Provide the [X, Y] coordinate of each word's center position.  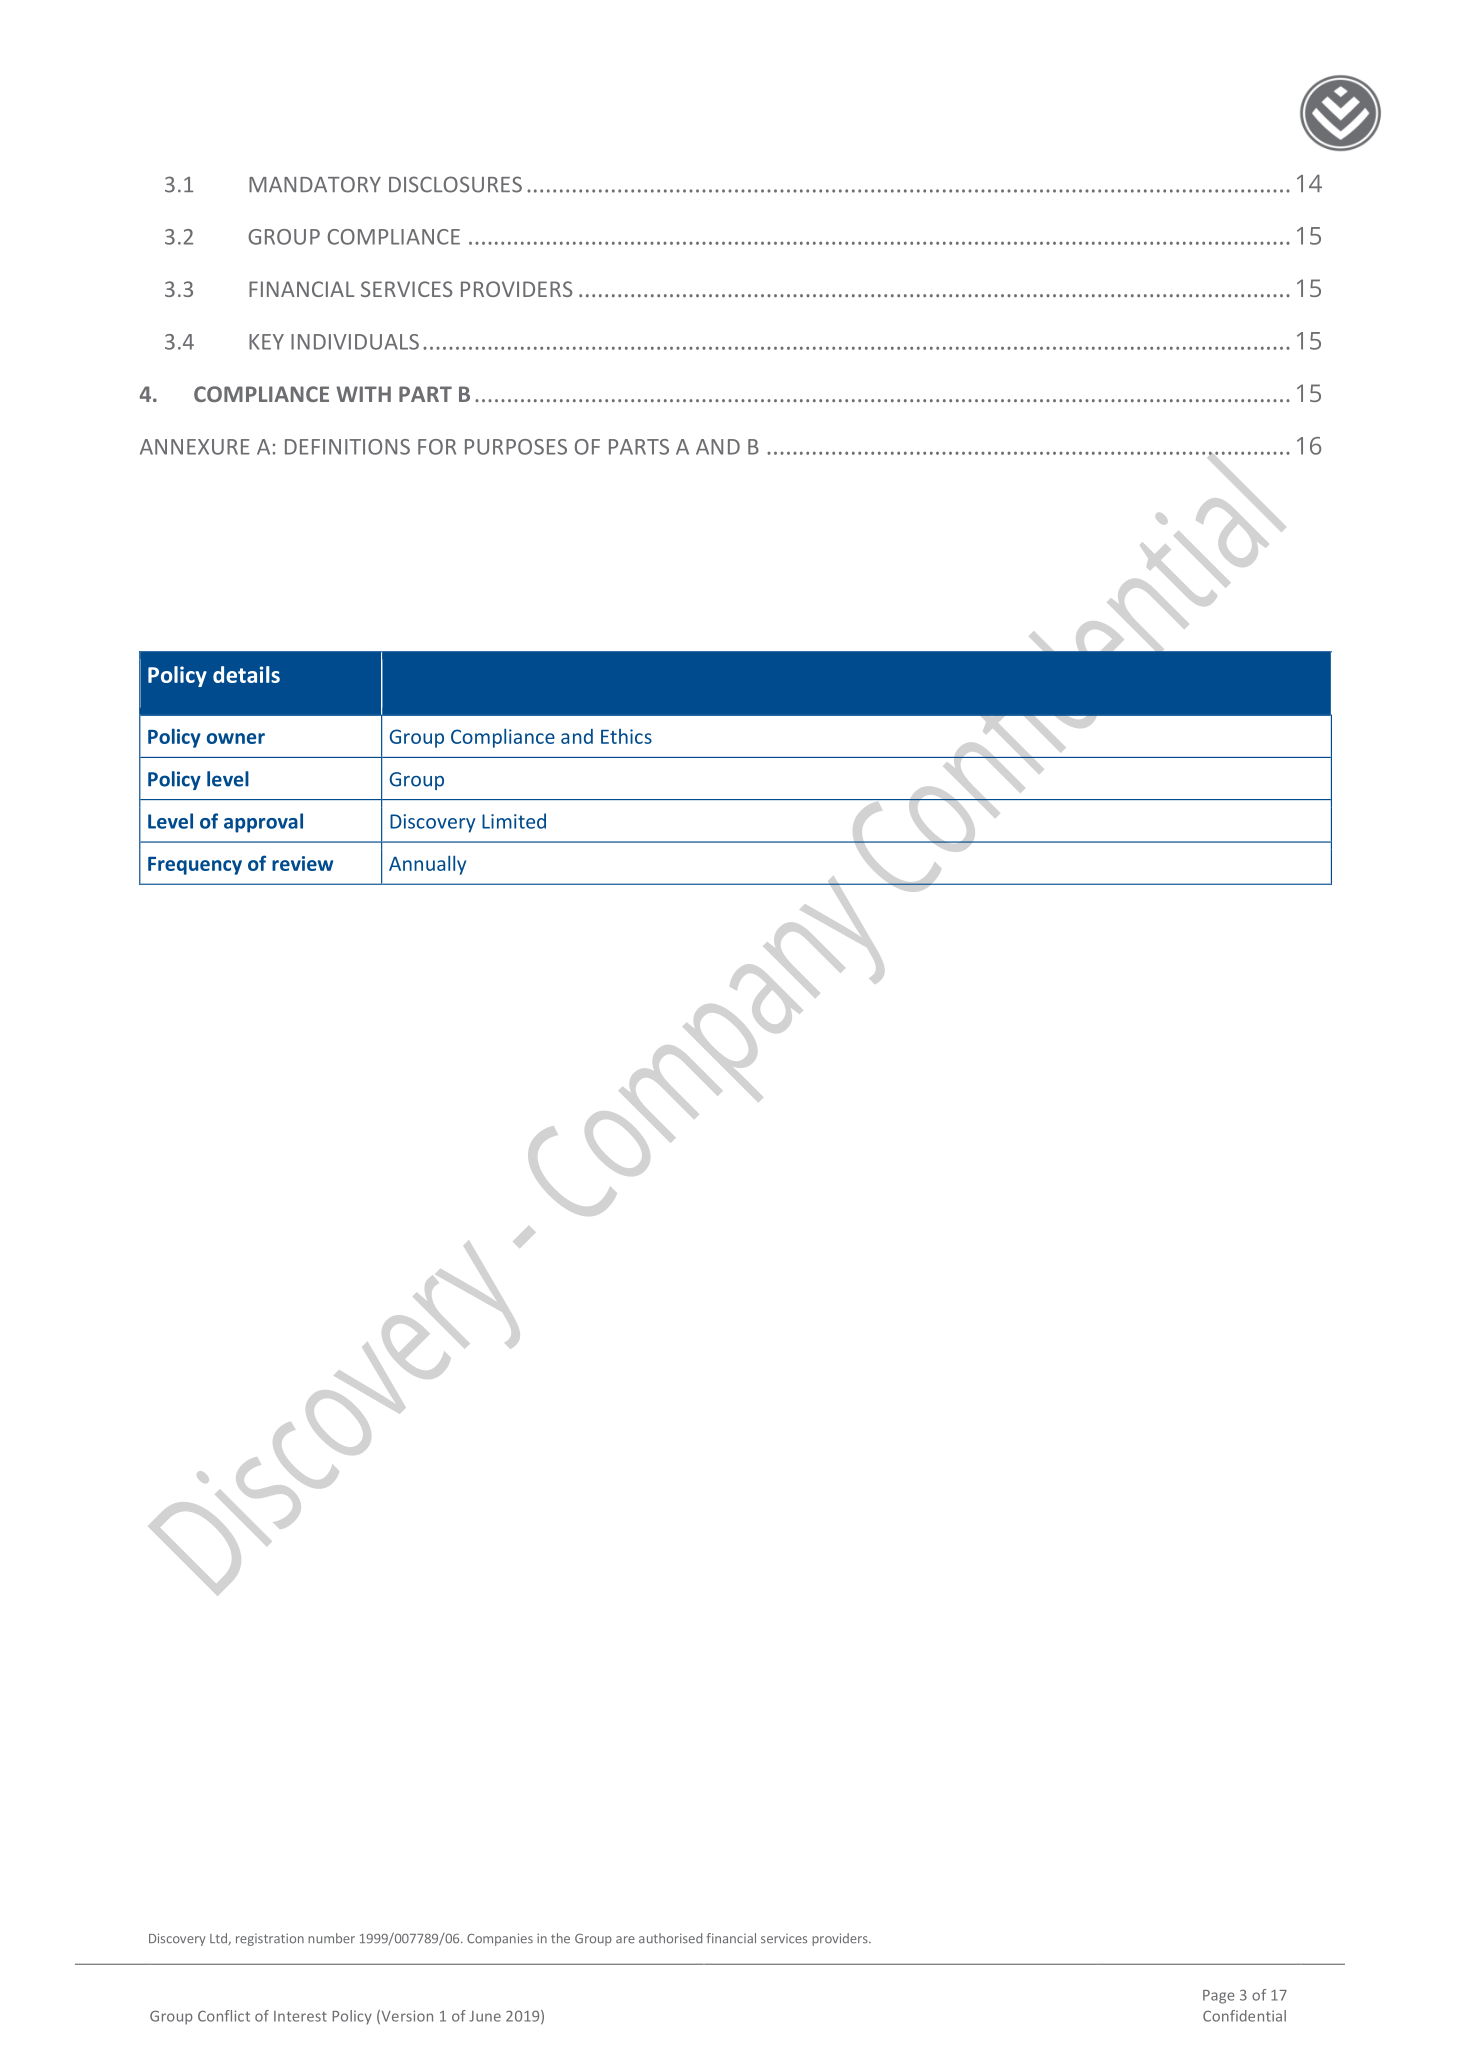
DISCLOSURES [455, 184]
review [302, 863]
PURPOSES [516, 447]
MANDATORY [315, 184]
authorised [670, 1938]
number [331, 1938]
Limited [514, 821]
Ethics [626, 736]
